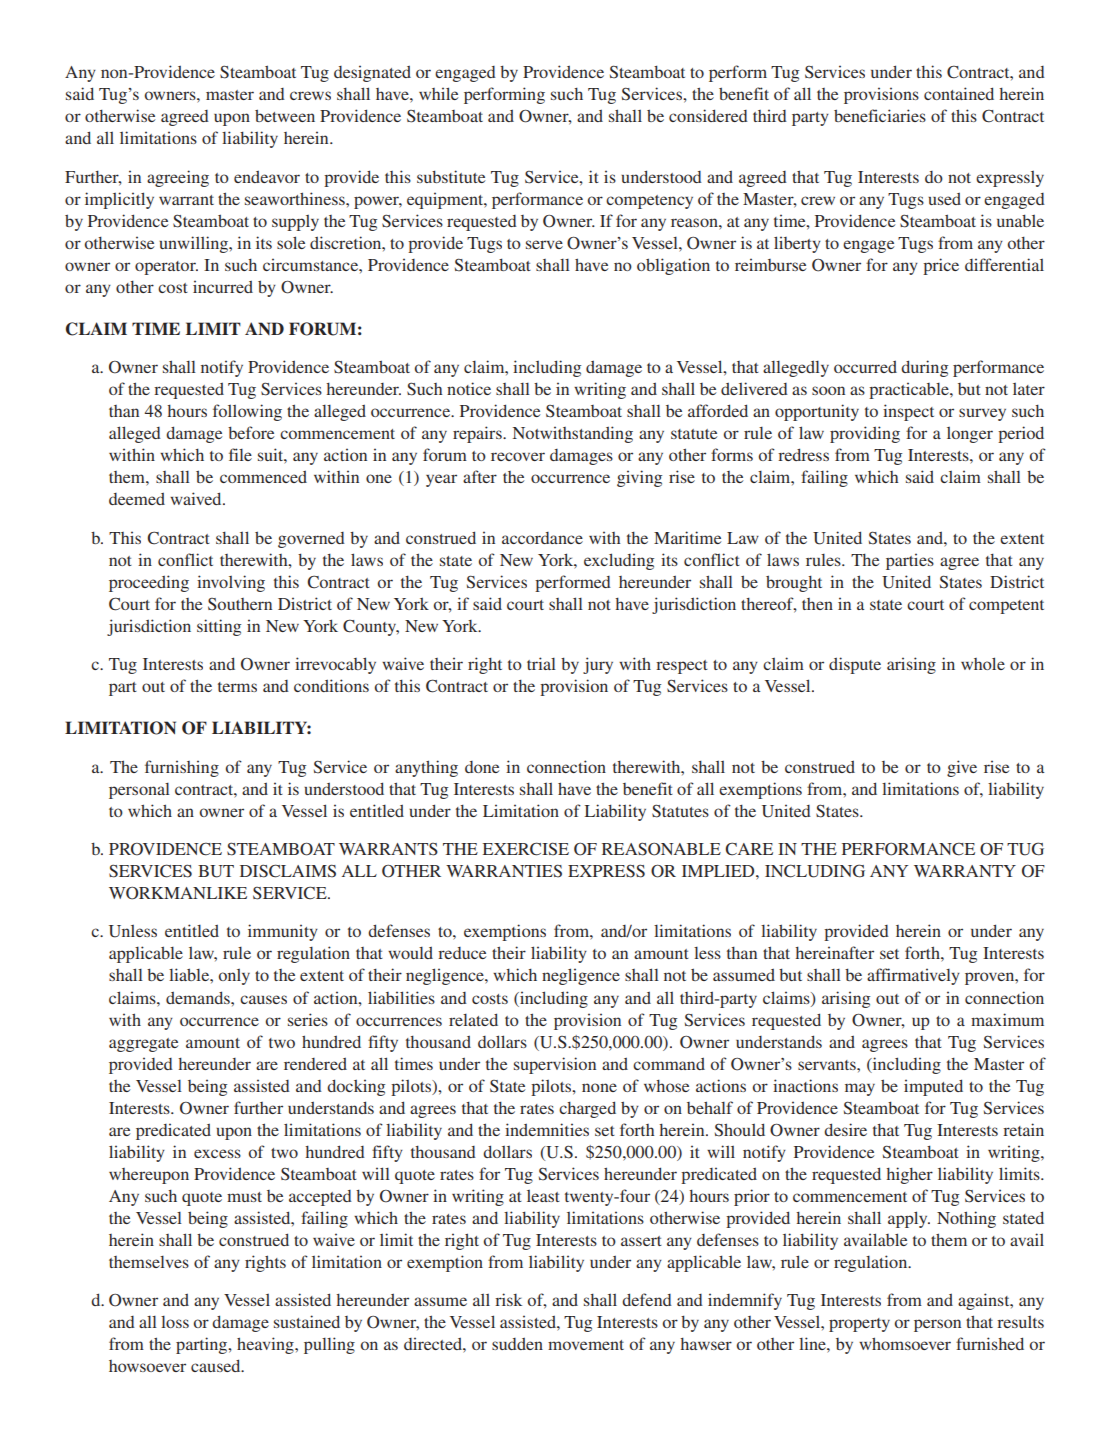 The image size is (1110, 1436). Describe the element at coordinates (708, 115) in the document. I see `considered` at that location.
